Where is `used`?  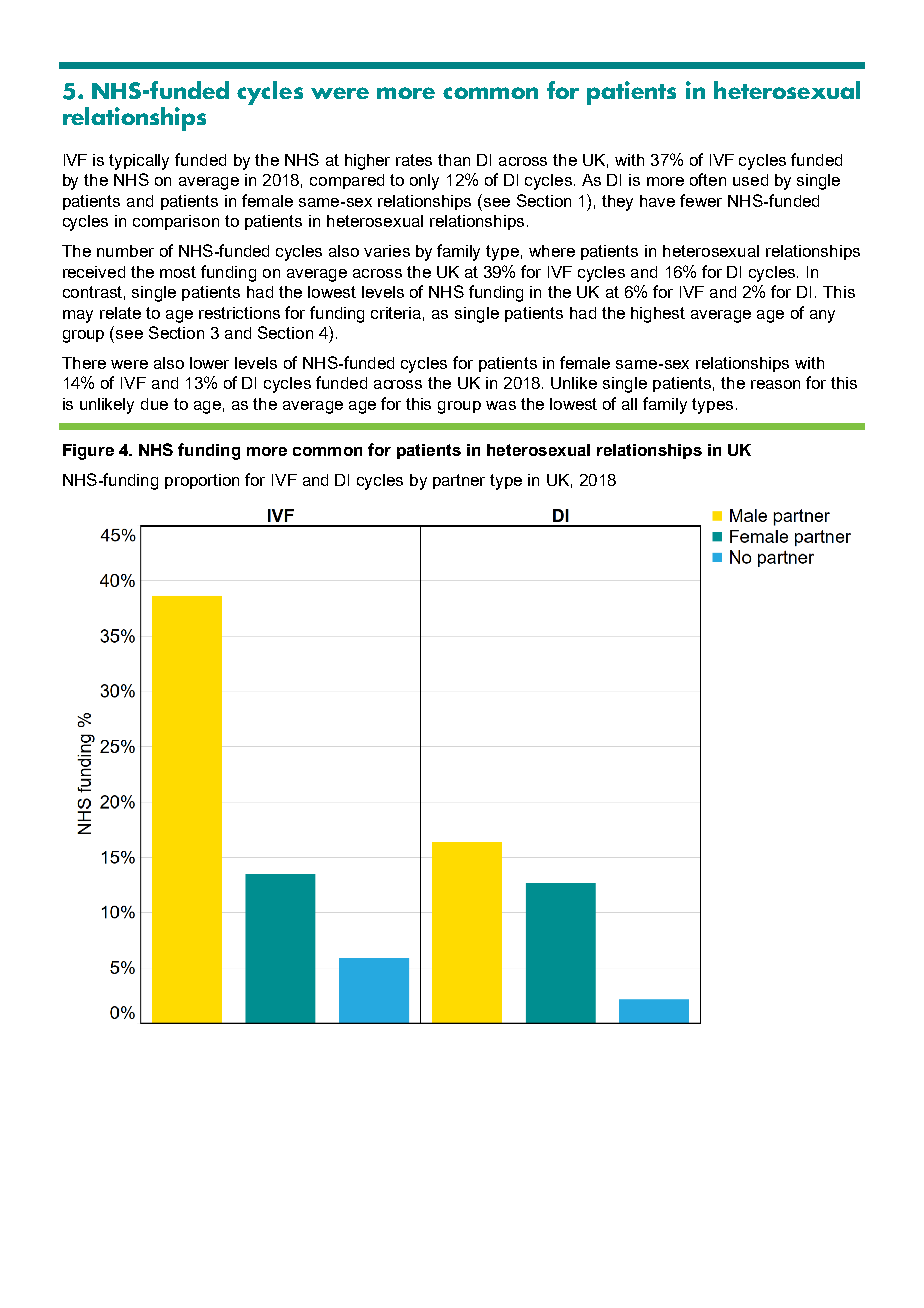 used is located at coordinates (750, 180).
